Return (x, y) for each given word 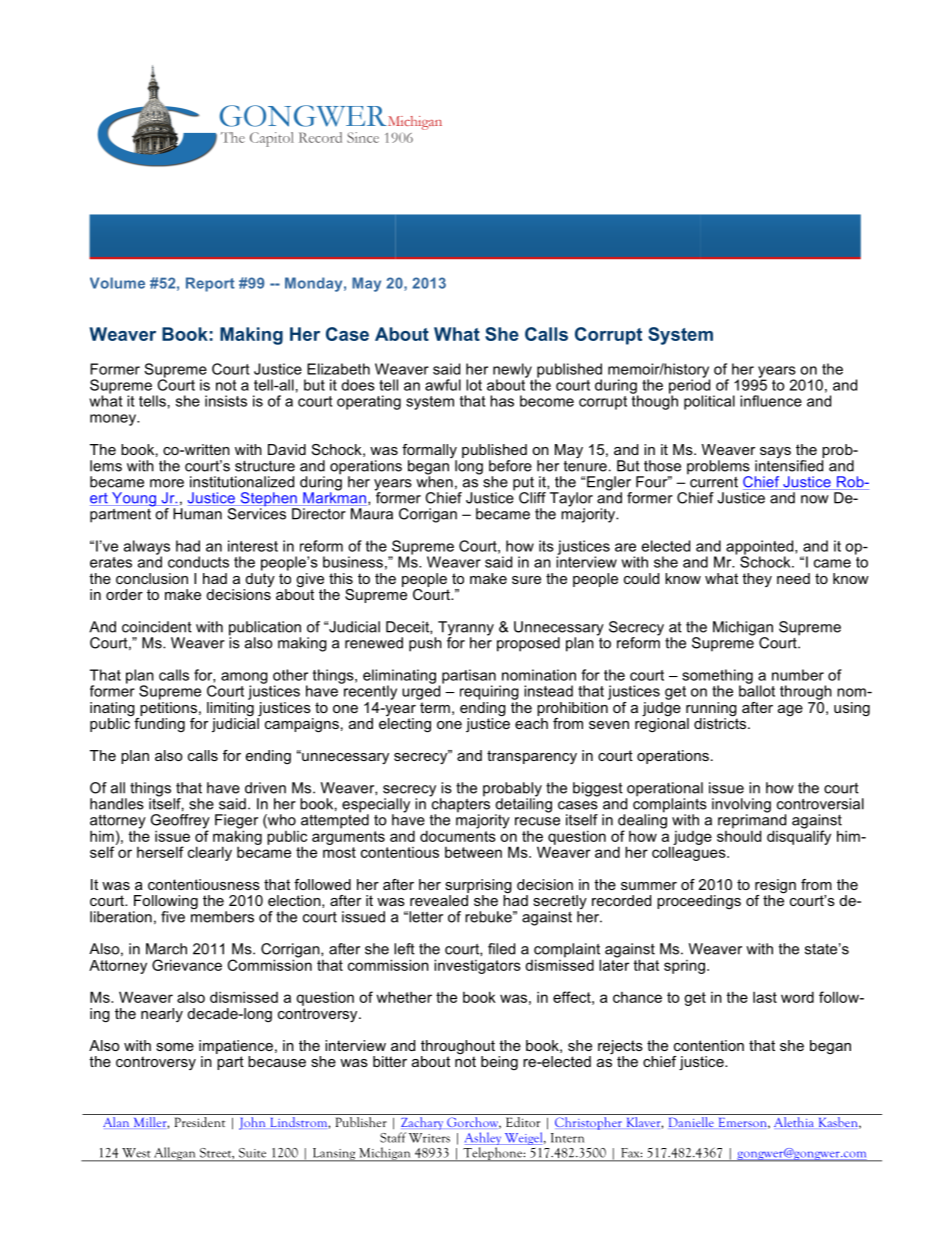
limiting (230, 709)
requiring (489, 692)
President (200, 1120)
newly (512, 371)
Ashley (483, 1138)
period (689, 386)
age (790, 710)
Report (210, 284)
